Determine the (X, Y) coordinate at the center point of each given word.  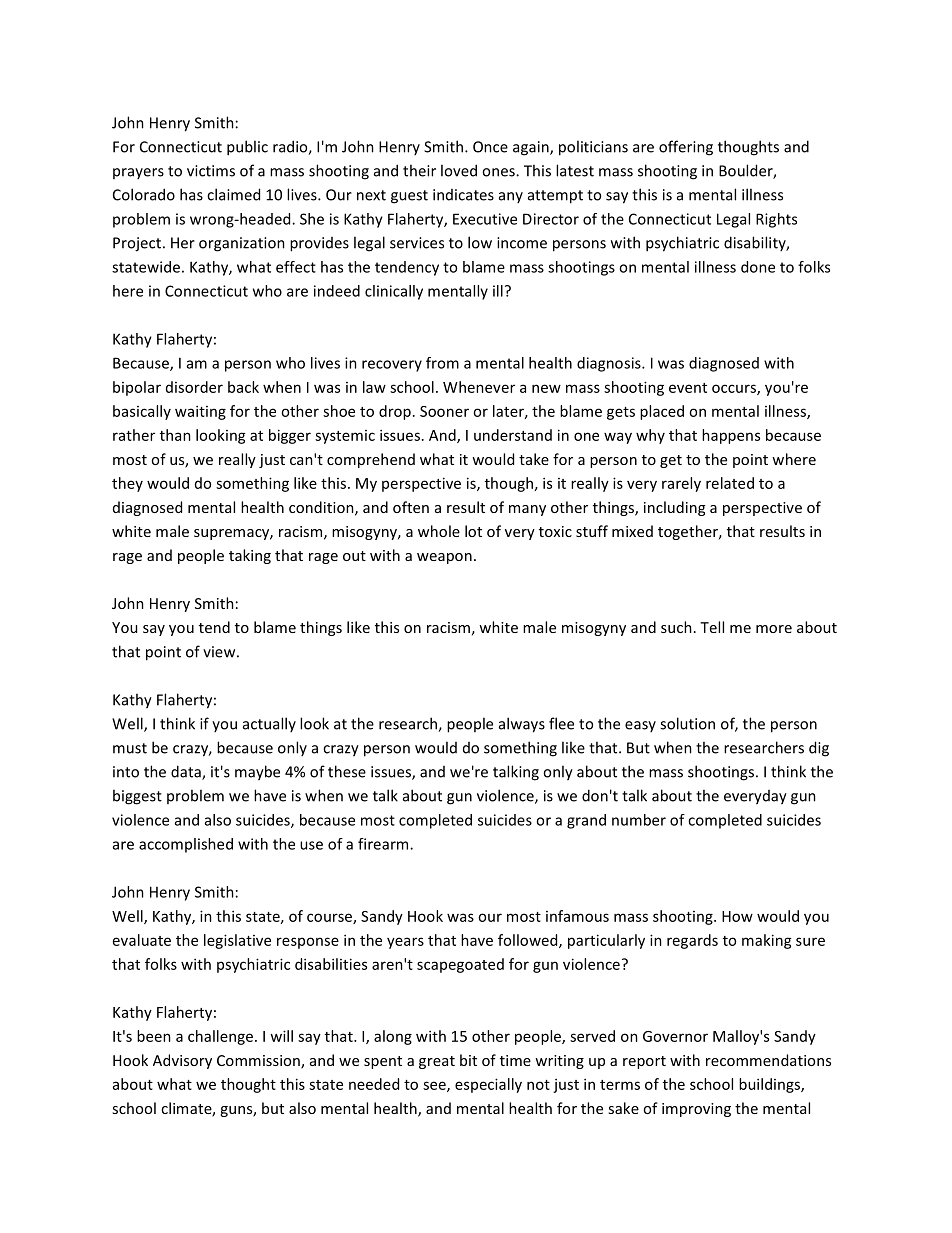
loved (459, 170)
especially (488, 1085)
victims (211, 171)
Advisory (182, 1061)
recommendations (768, 1060)
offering (686, 148)
